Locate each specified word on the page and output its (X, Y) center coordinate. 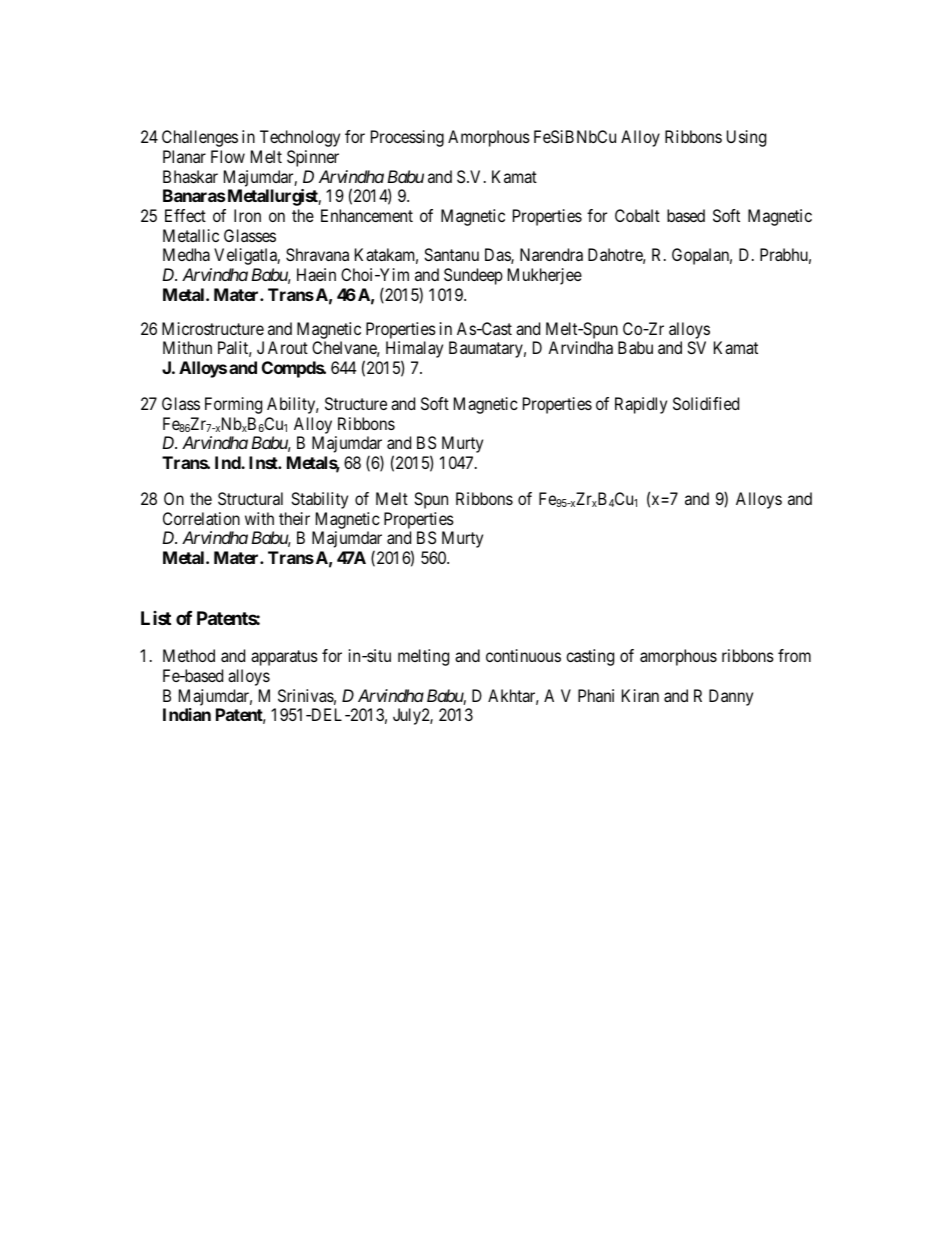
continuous (523, 655)
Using (746, 138)
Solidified (706, 403)
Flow (228, 156)
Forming (233, 405)
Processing (407, 138)
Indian (187, 714)
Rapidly (641, 405)
